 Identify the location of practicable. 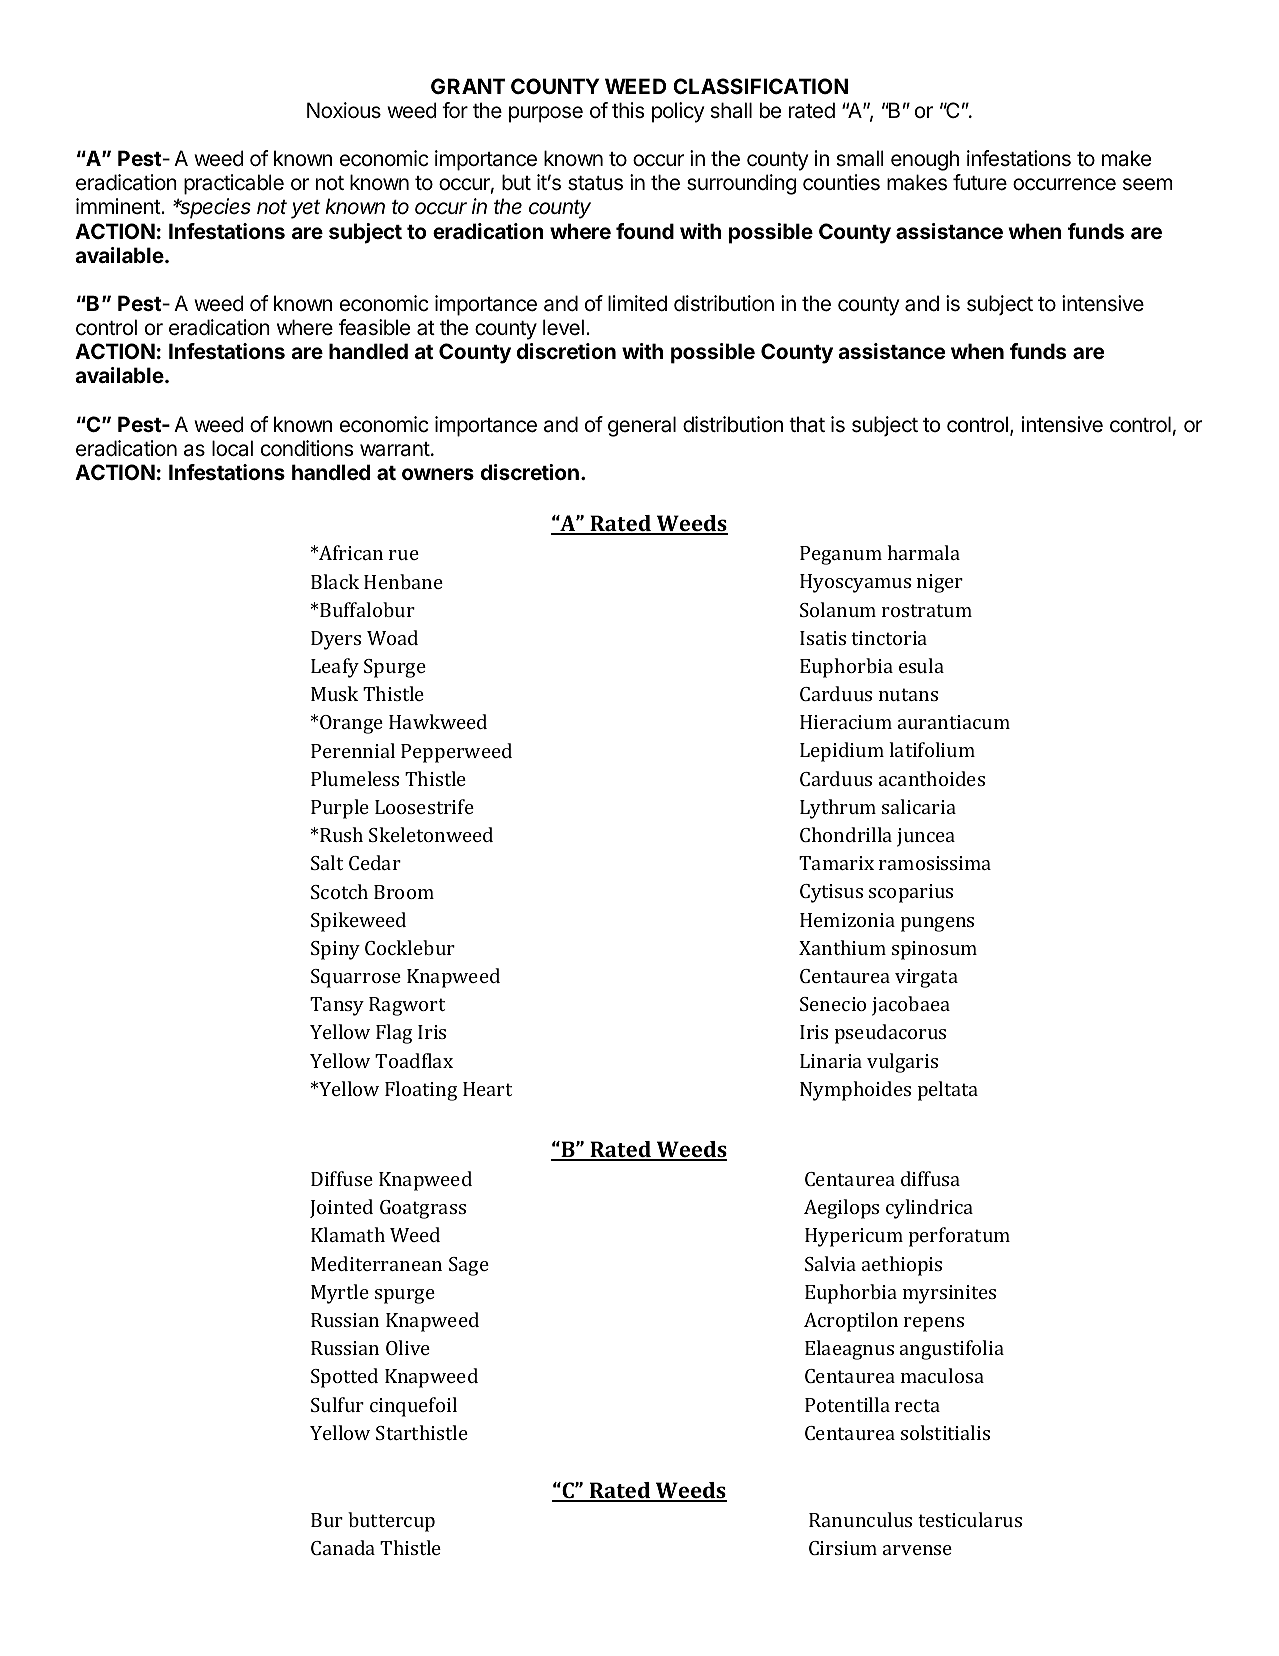
(234, 184).
